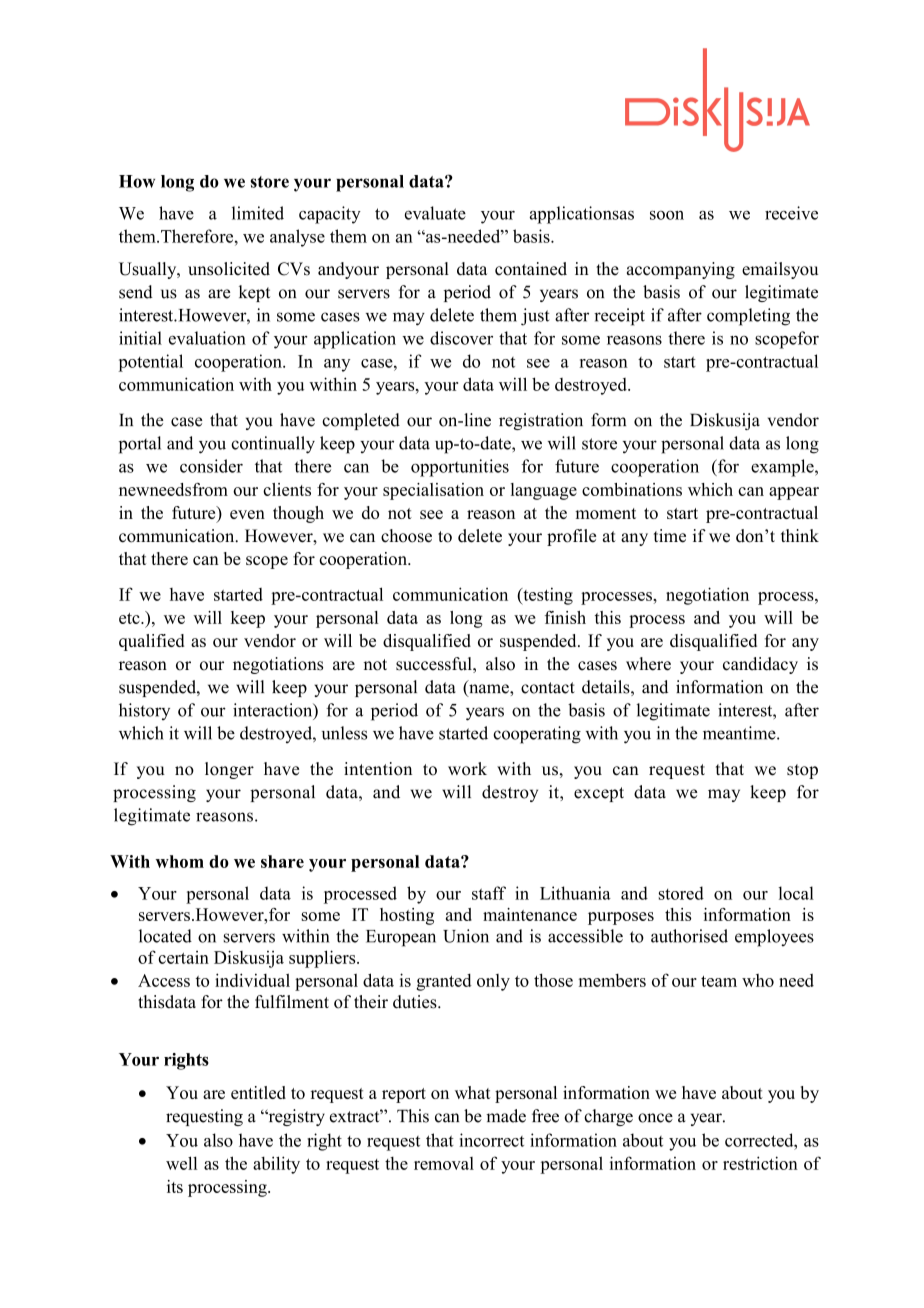  I want to click on stop, so click(802, 771).
